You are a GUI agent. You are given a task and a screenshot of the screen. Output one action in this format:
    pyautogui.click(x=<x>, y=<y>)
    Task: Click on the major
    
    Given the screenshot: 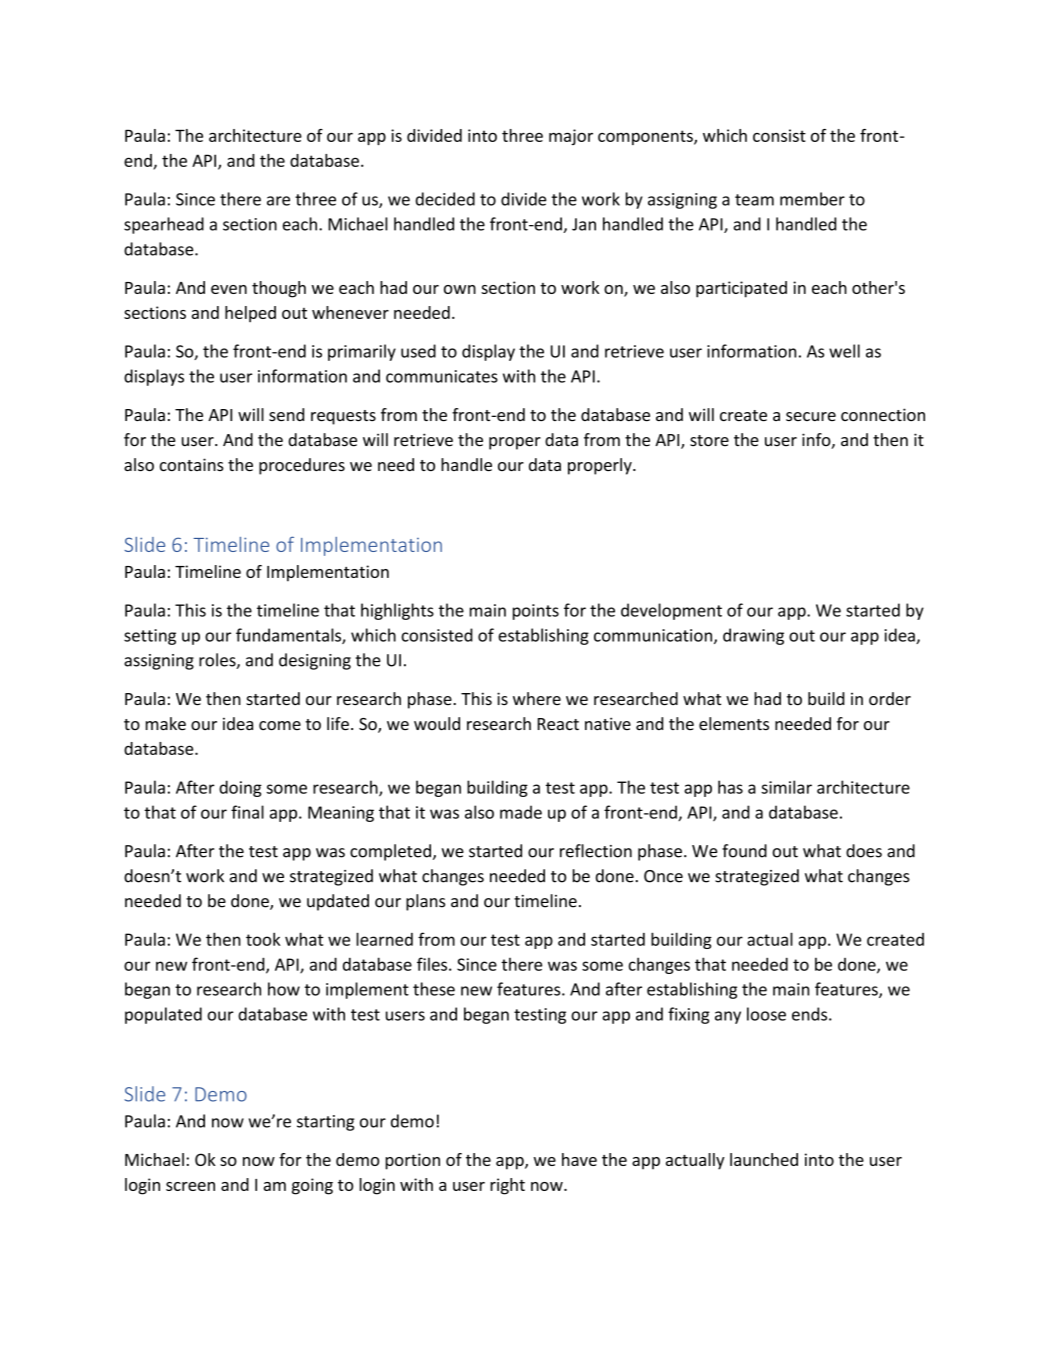 What is the action you would take?
    pyautogui.click(x=571, y=137)
